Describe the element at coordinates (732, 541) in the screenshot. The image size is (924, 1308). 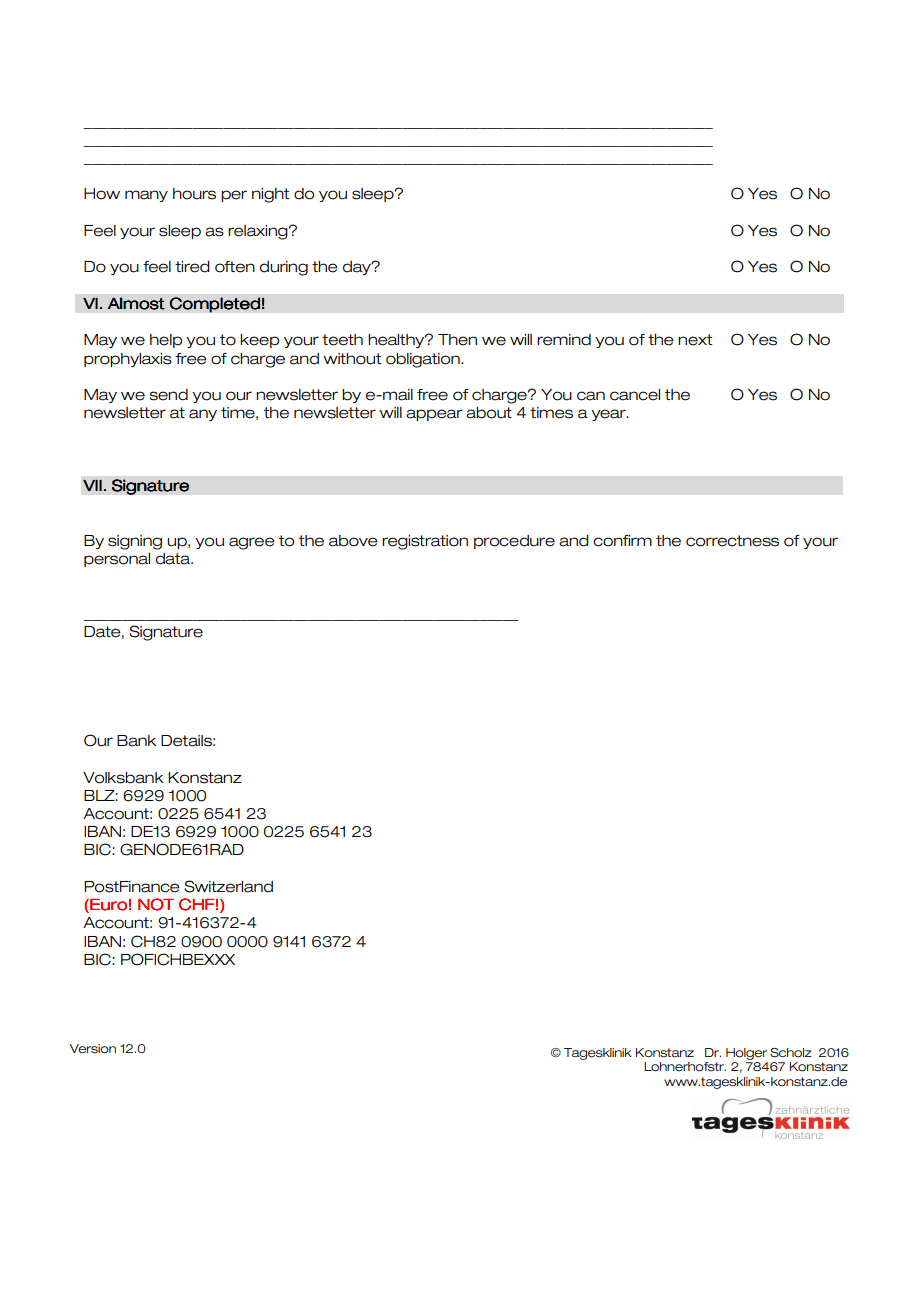
I see `correctness` at that location.
